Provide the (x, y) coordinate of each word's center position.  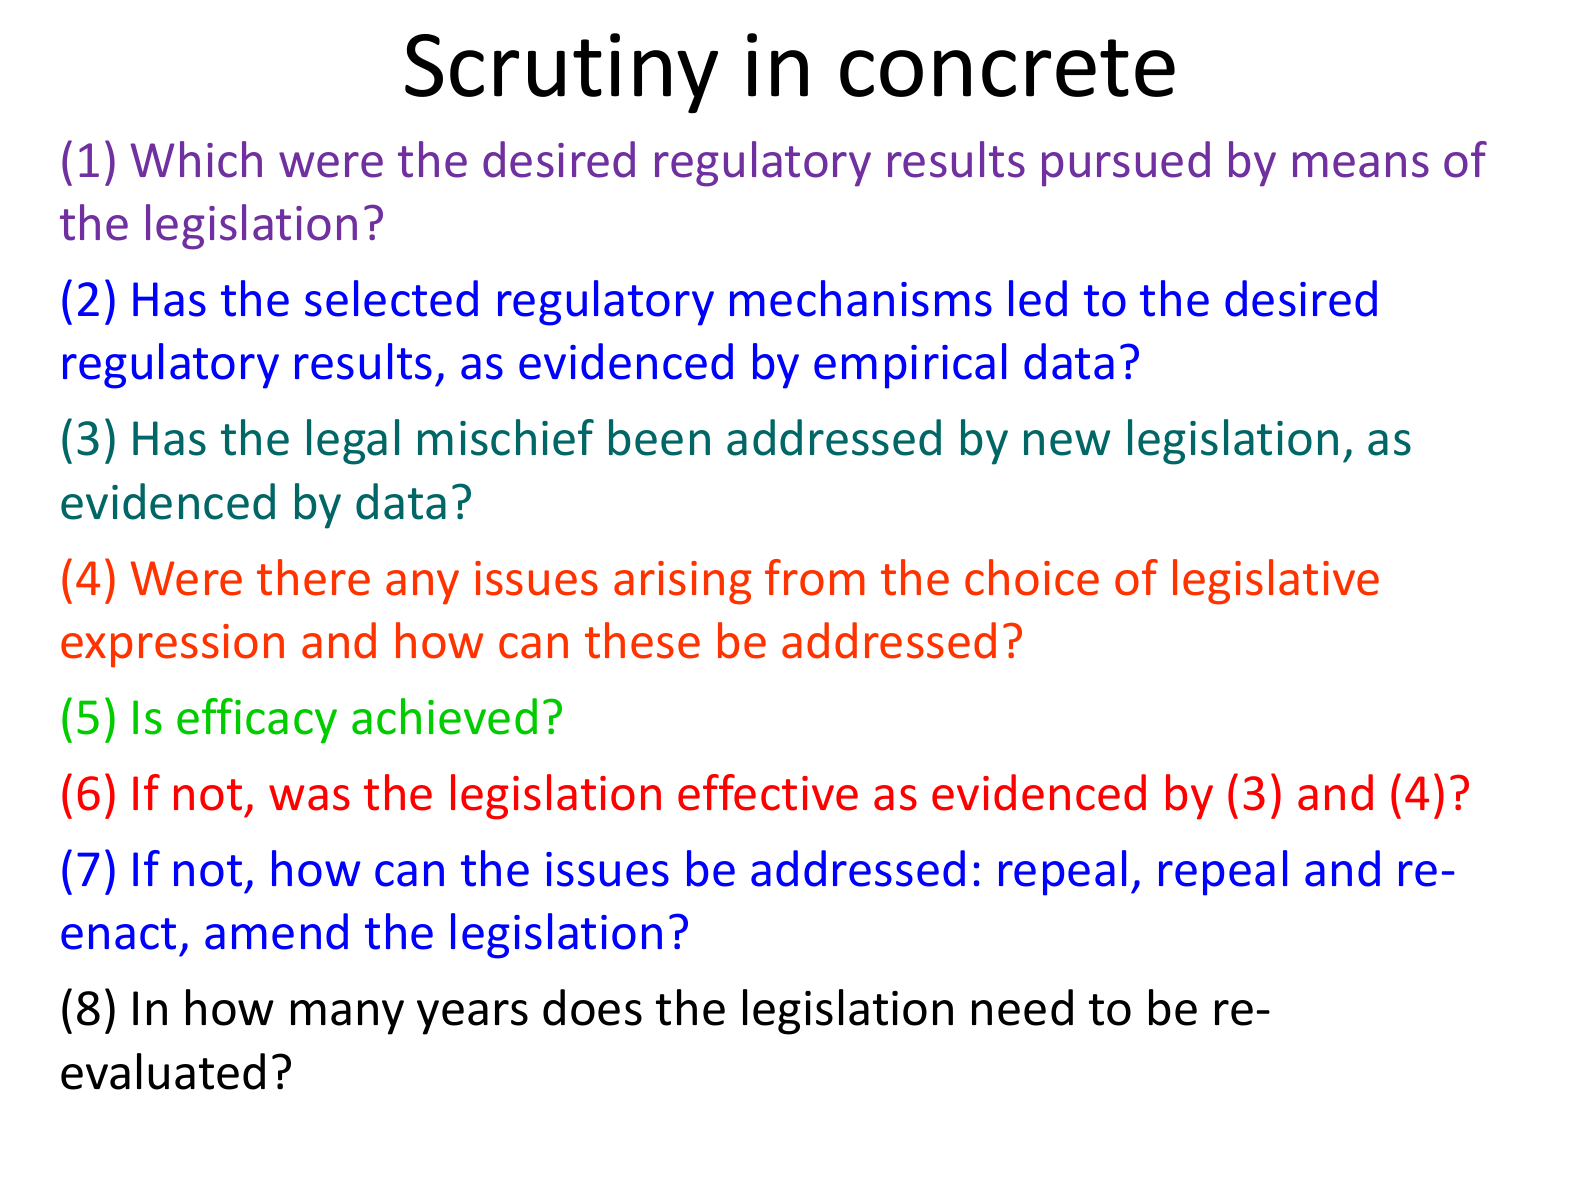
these (642, 640)
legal (353, 442)
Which (196, 159)
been (659, 437)
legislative (1276, 582)
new (1067, 443)
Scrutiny (561, 73)
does (592, 1007)
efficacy (257, 721)
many (347, 1017)
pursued (1126, 164)
